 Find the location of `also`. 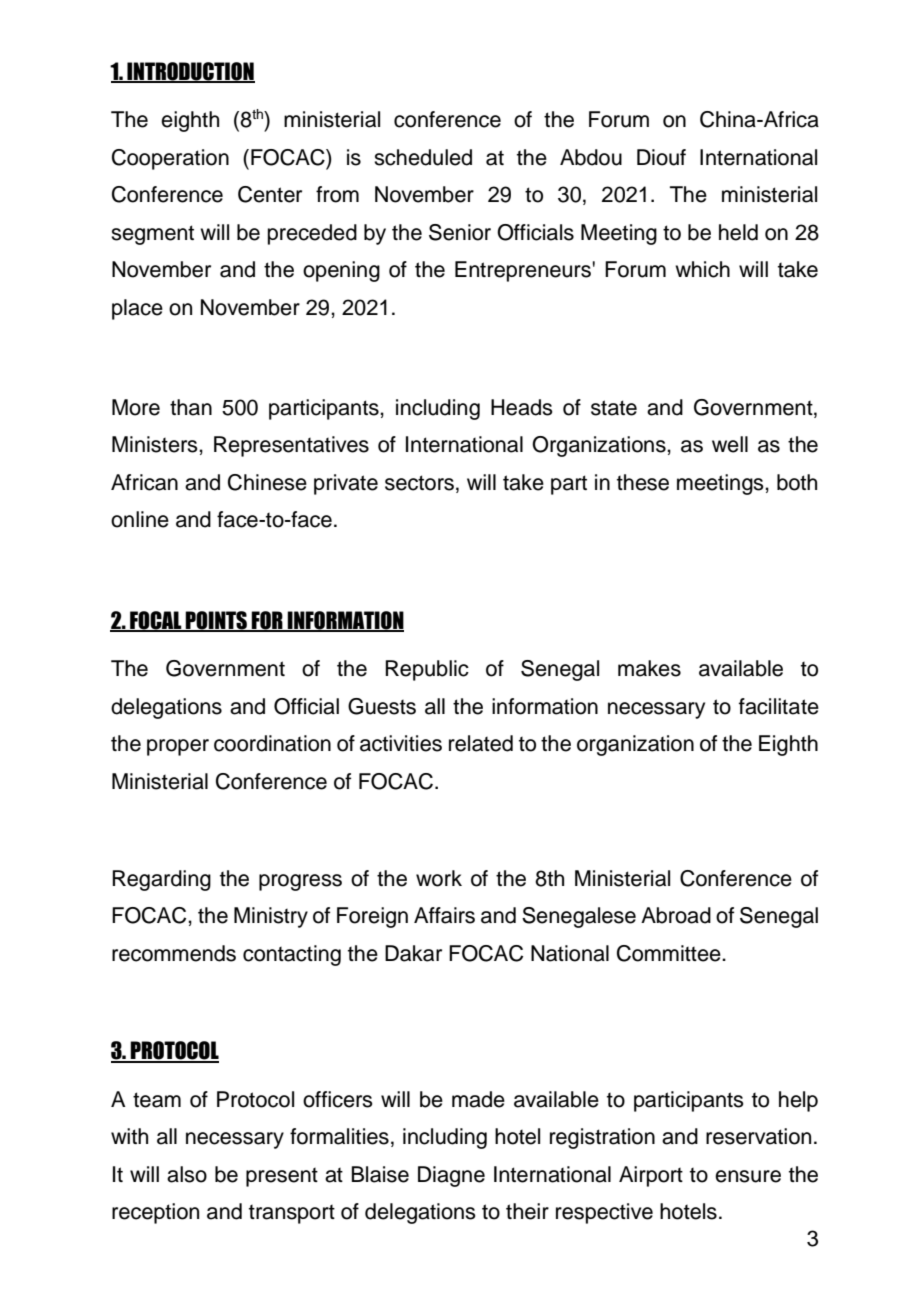

also is located at coordinates (187, 1174).
